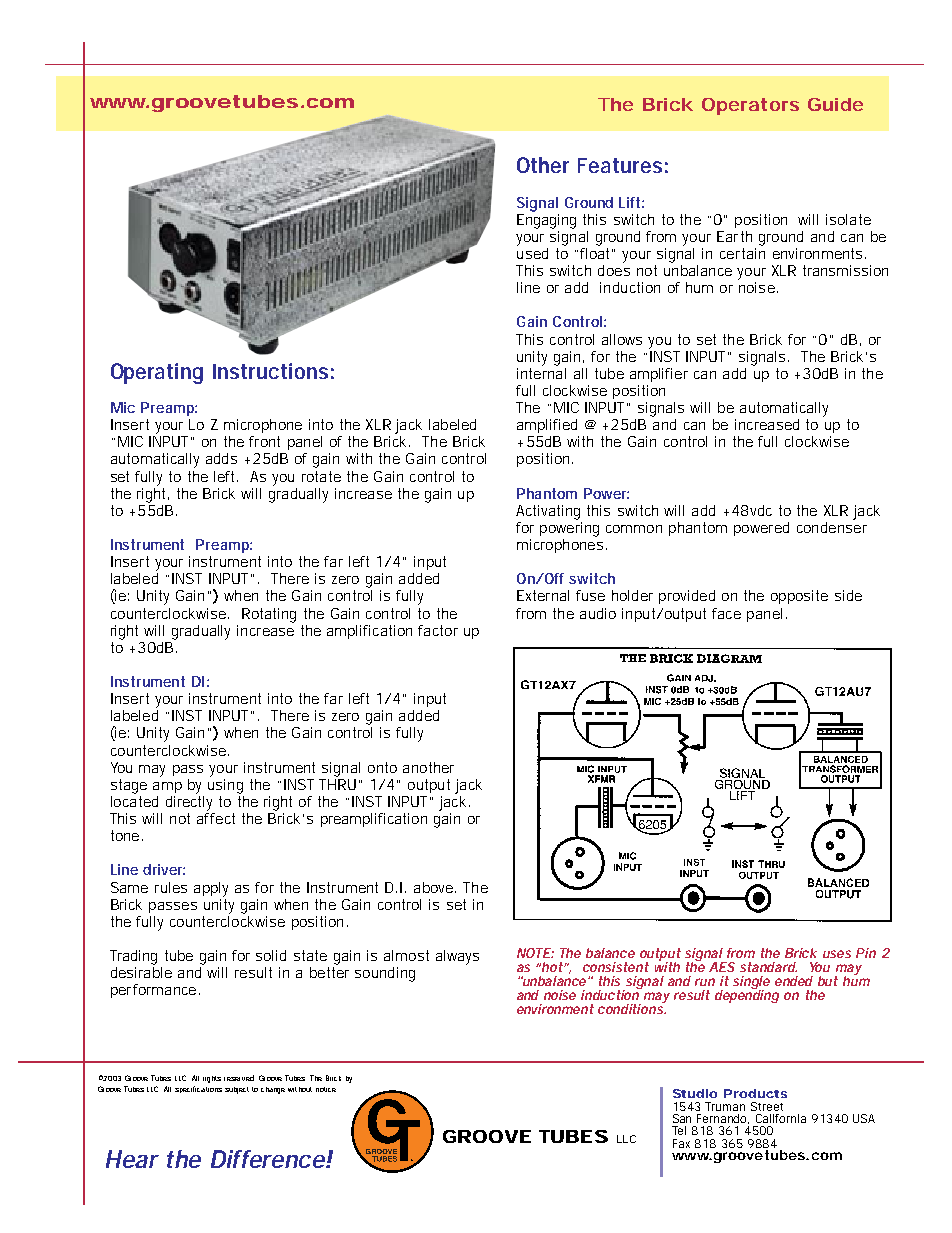 The height and width of the page is (1233, 952). I want to click on transmission, so click(845, 270).
